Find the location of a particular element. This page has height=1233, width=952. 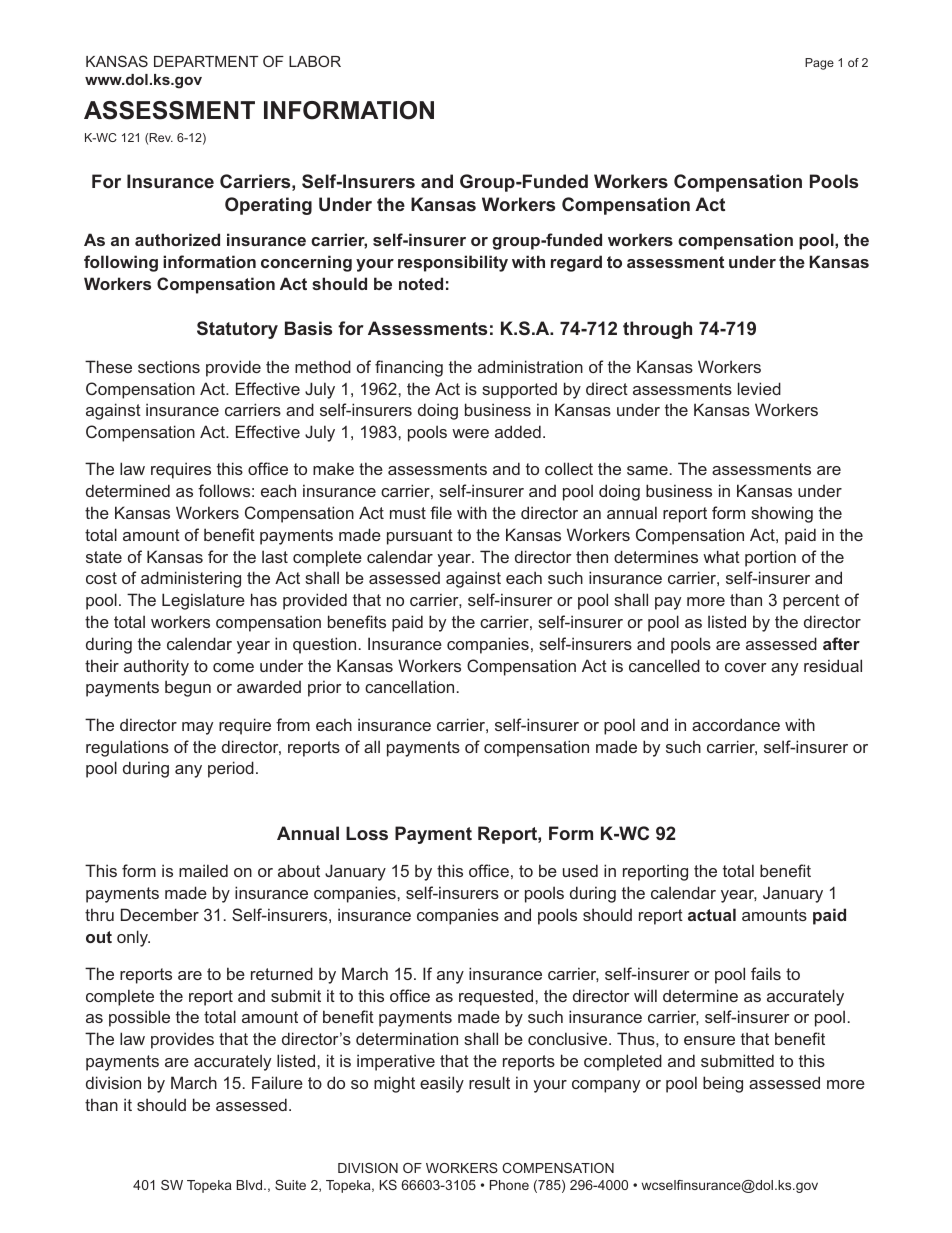

being is located at coordinates (723, 1084).
